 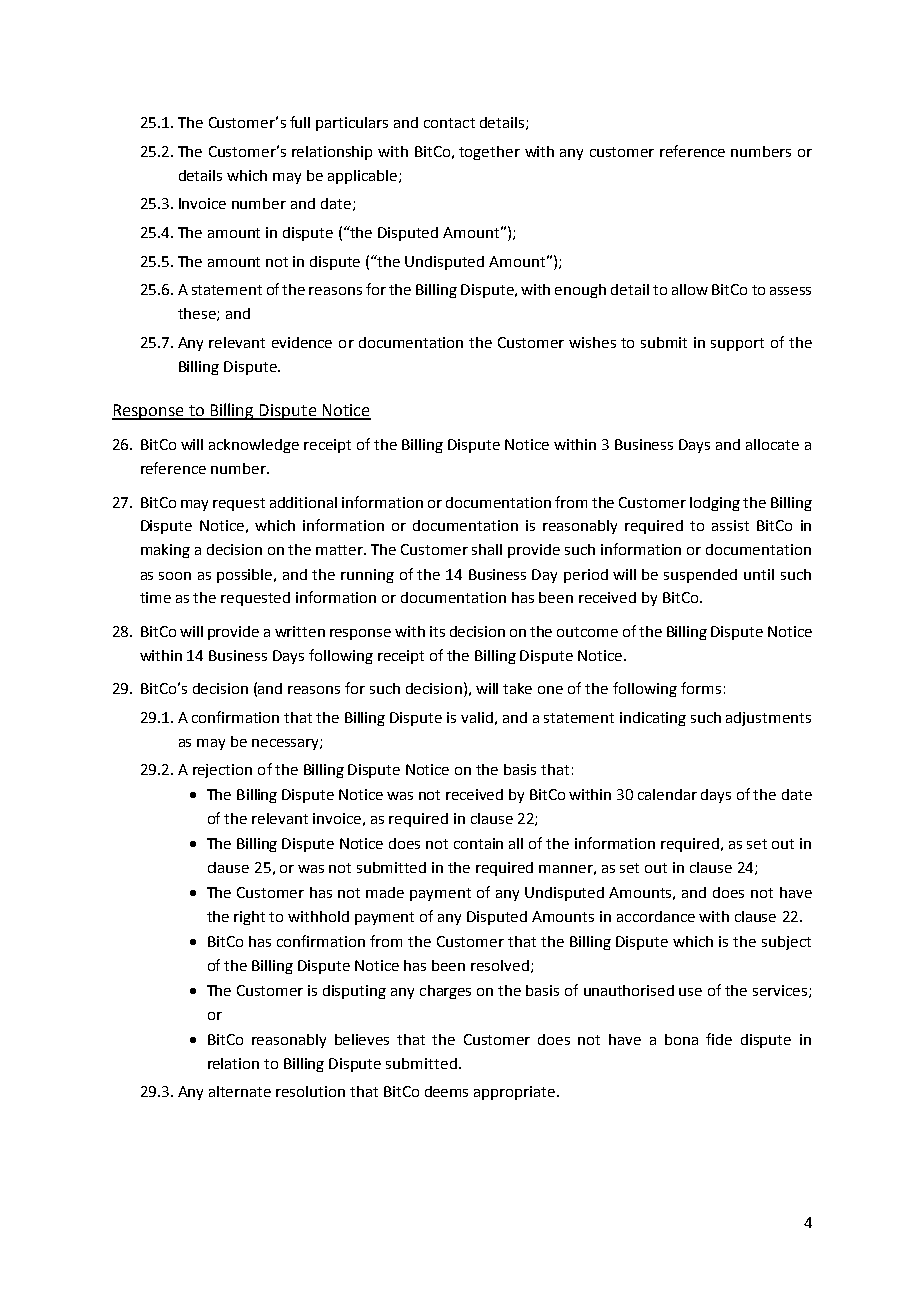 I want to click on full, so click(x=300, y=122).
